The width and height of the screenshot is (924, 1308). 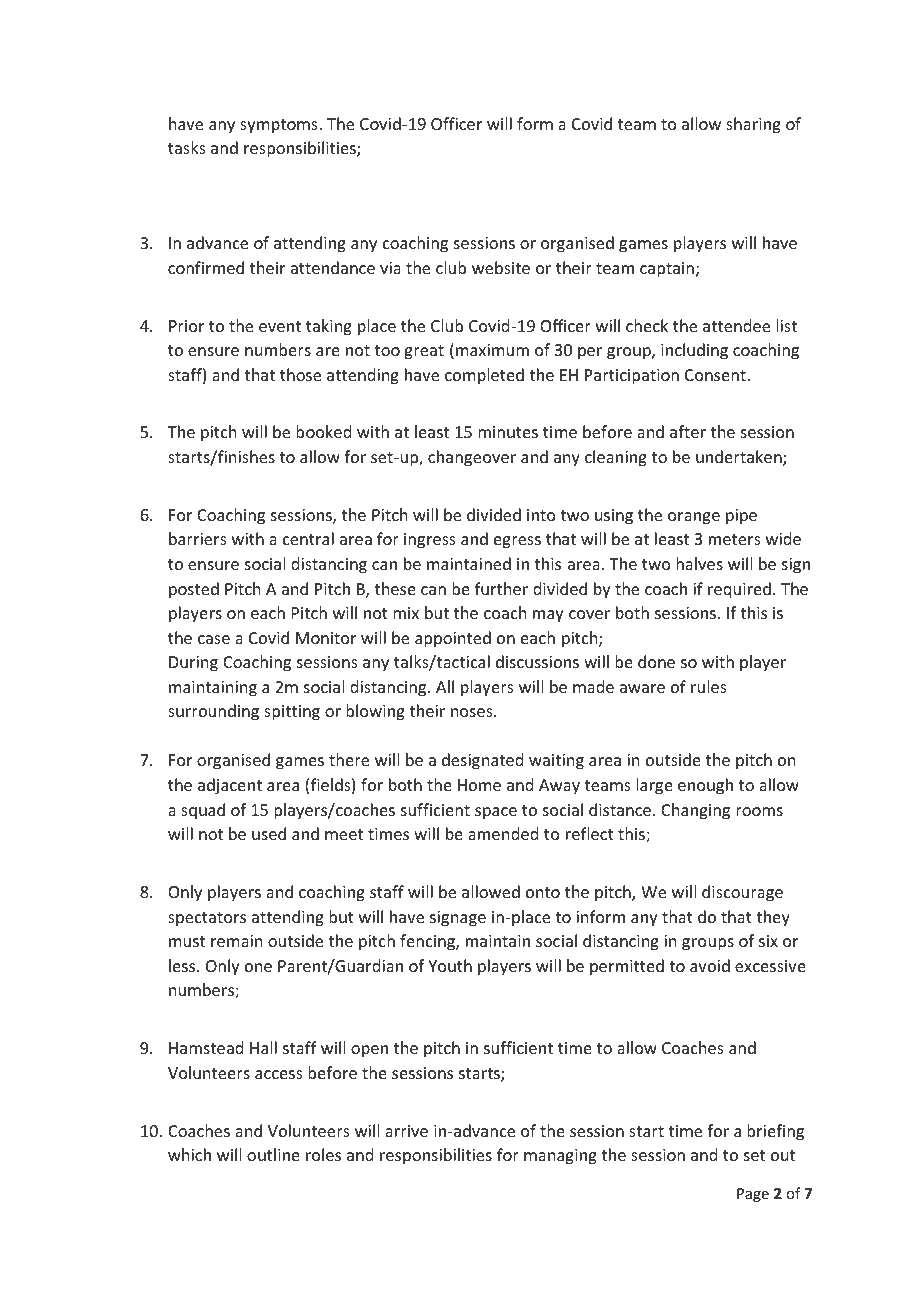 I want to click on discourage, so click(x=742, y=893).
